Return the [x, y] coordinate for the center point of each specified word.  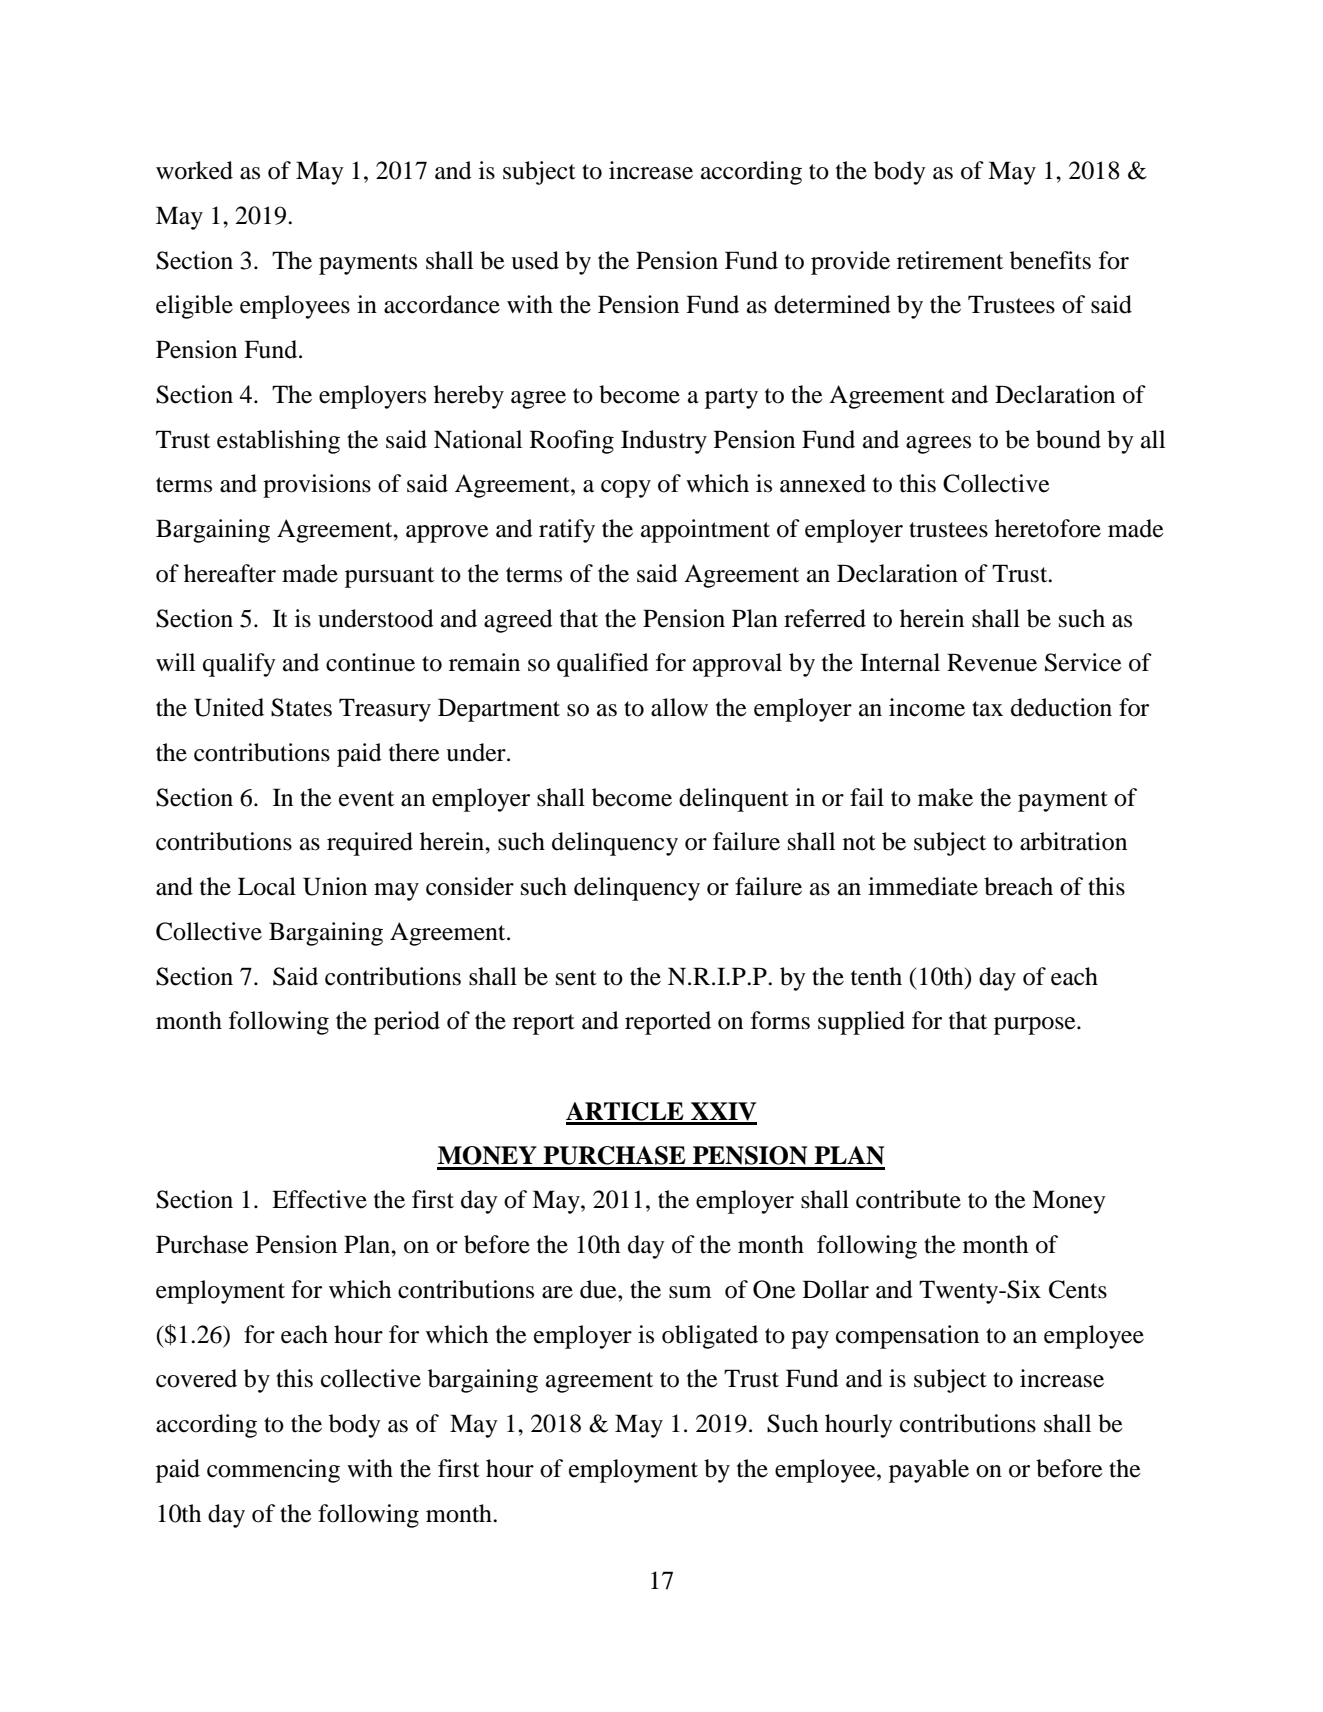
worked [194, 170]
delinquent [734, 800]
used [535, 260]
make [945, 797]
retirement [950, 260]
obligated [710, 1337]
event [366, 799]
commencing [273, 1471]
